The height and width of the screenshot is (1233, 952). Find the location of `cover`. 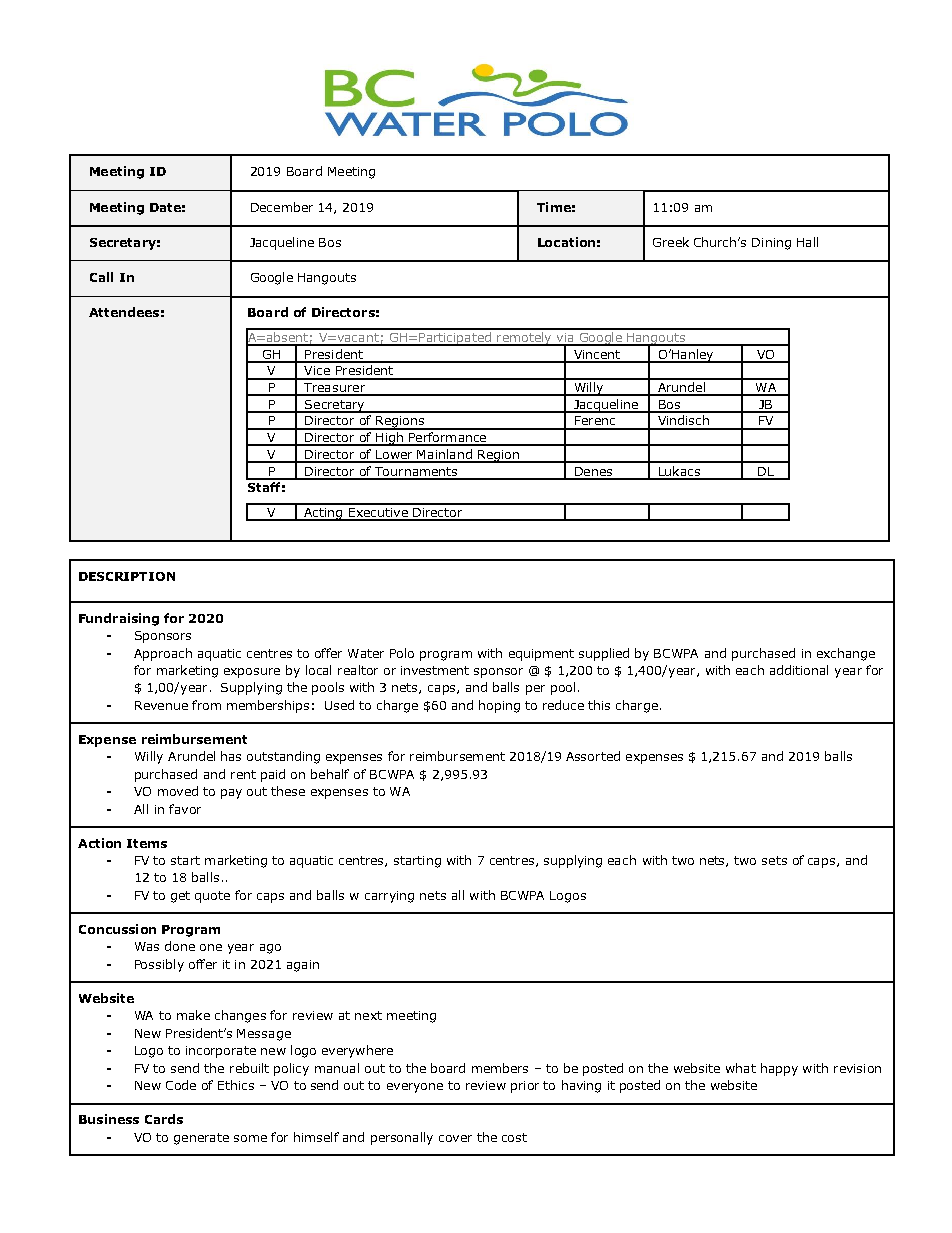

cover is located at coordinates (455, 1138).
